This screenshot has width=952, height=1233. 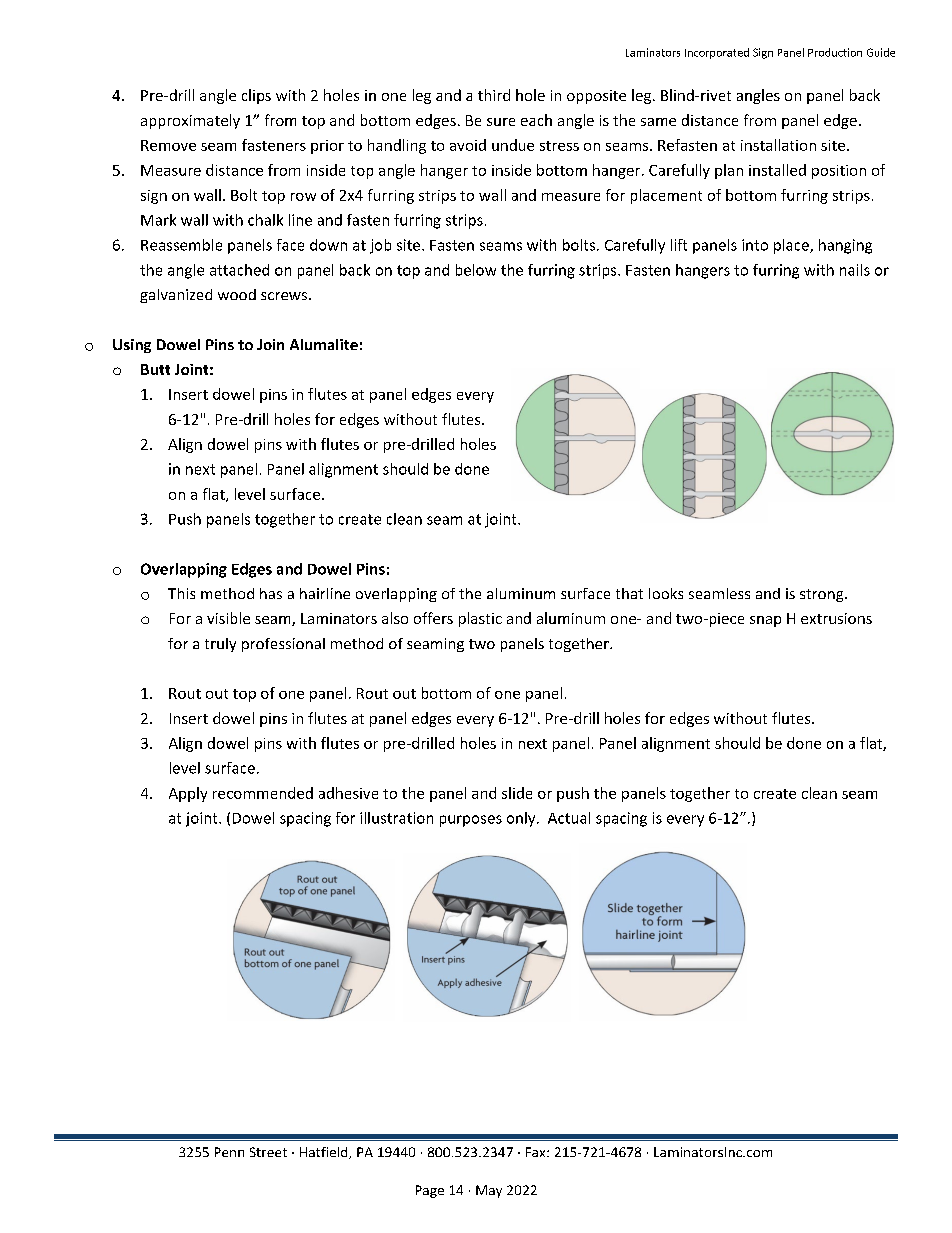 I want to click on clips, so click(x=256, y=96).
